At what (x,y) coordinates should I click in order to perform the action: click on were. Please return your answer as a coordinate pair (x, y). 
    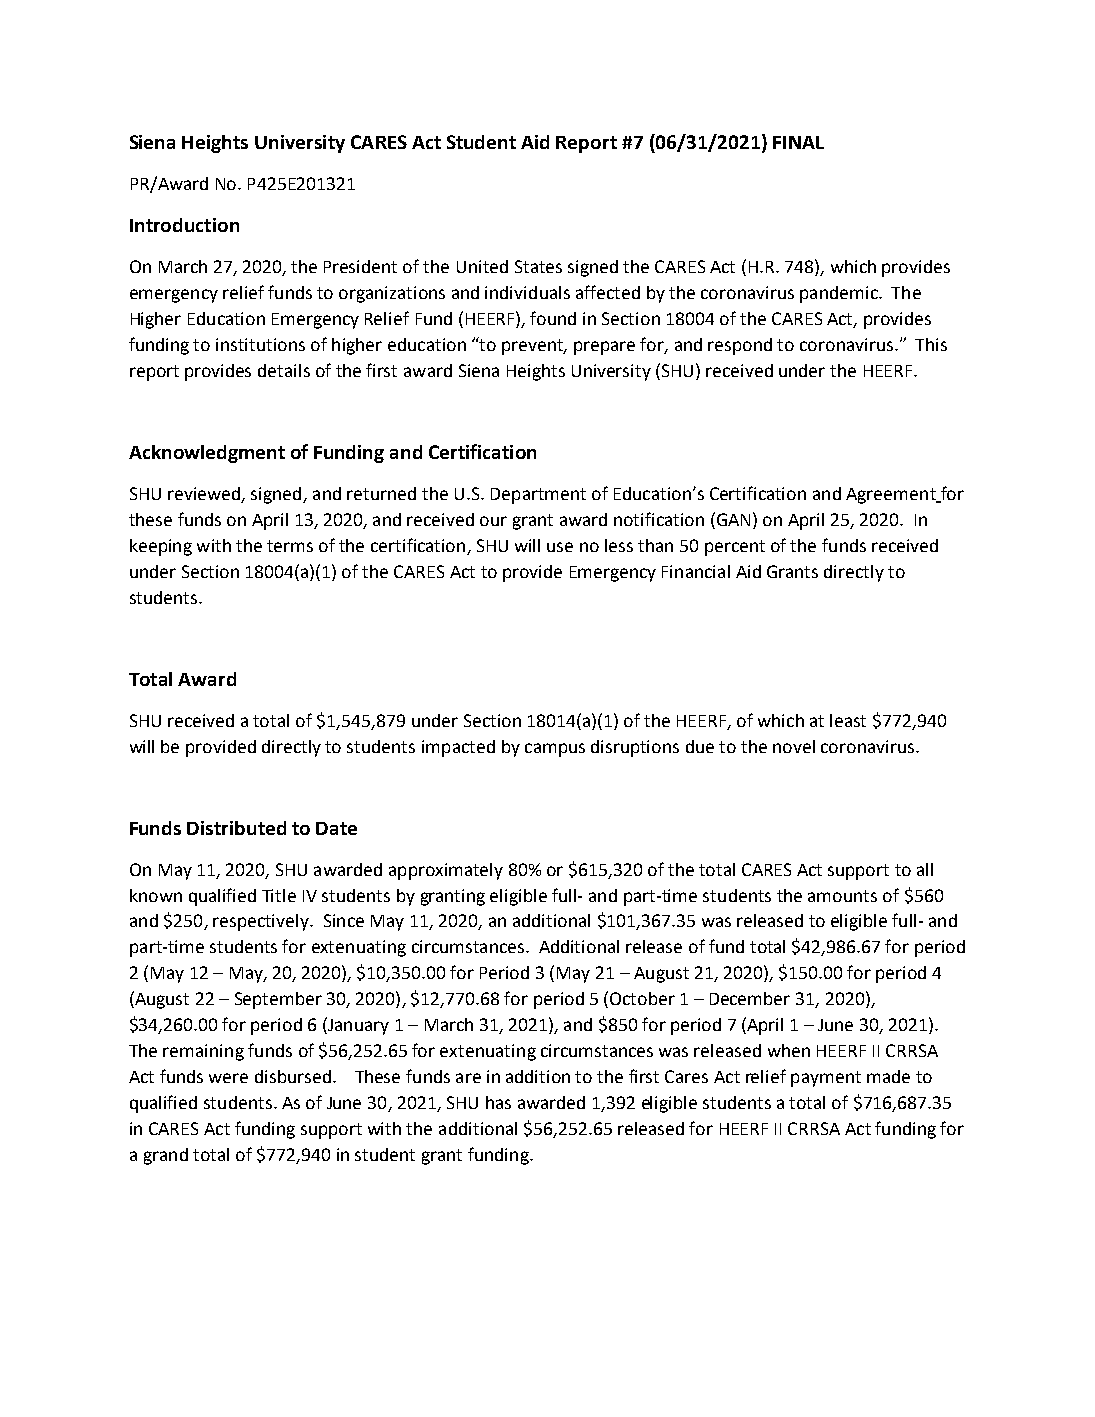
    Looking at the image, I should click on (228, 1078).
